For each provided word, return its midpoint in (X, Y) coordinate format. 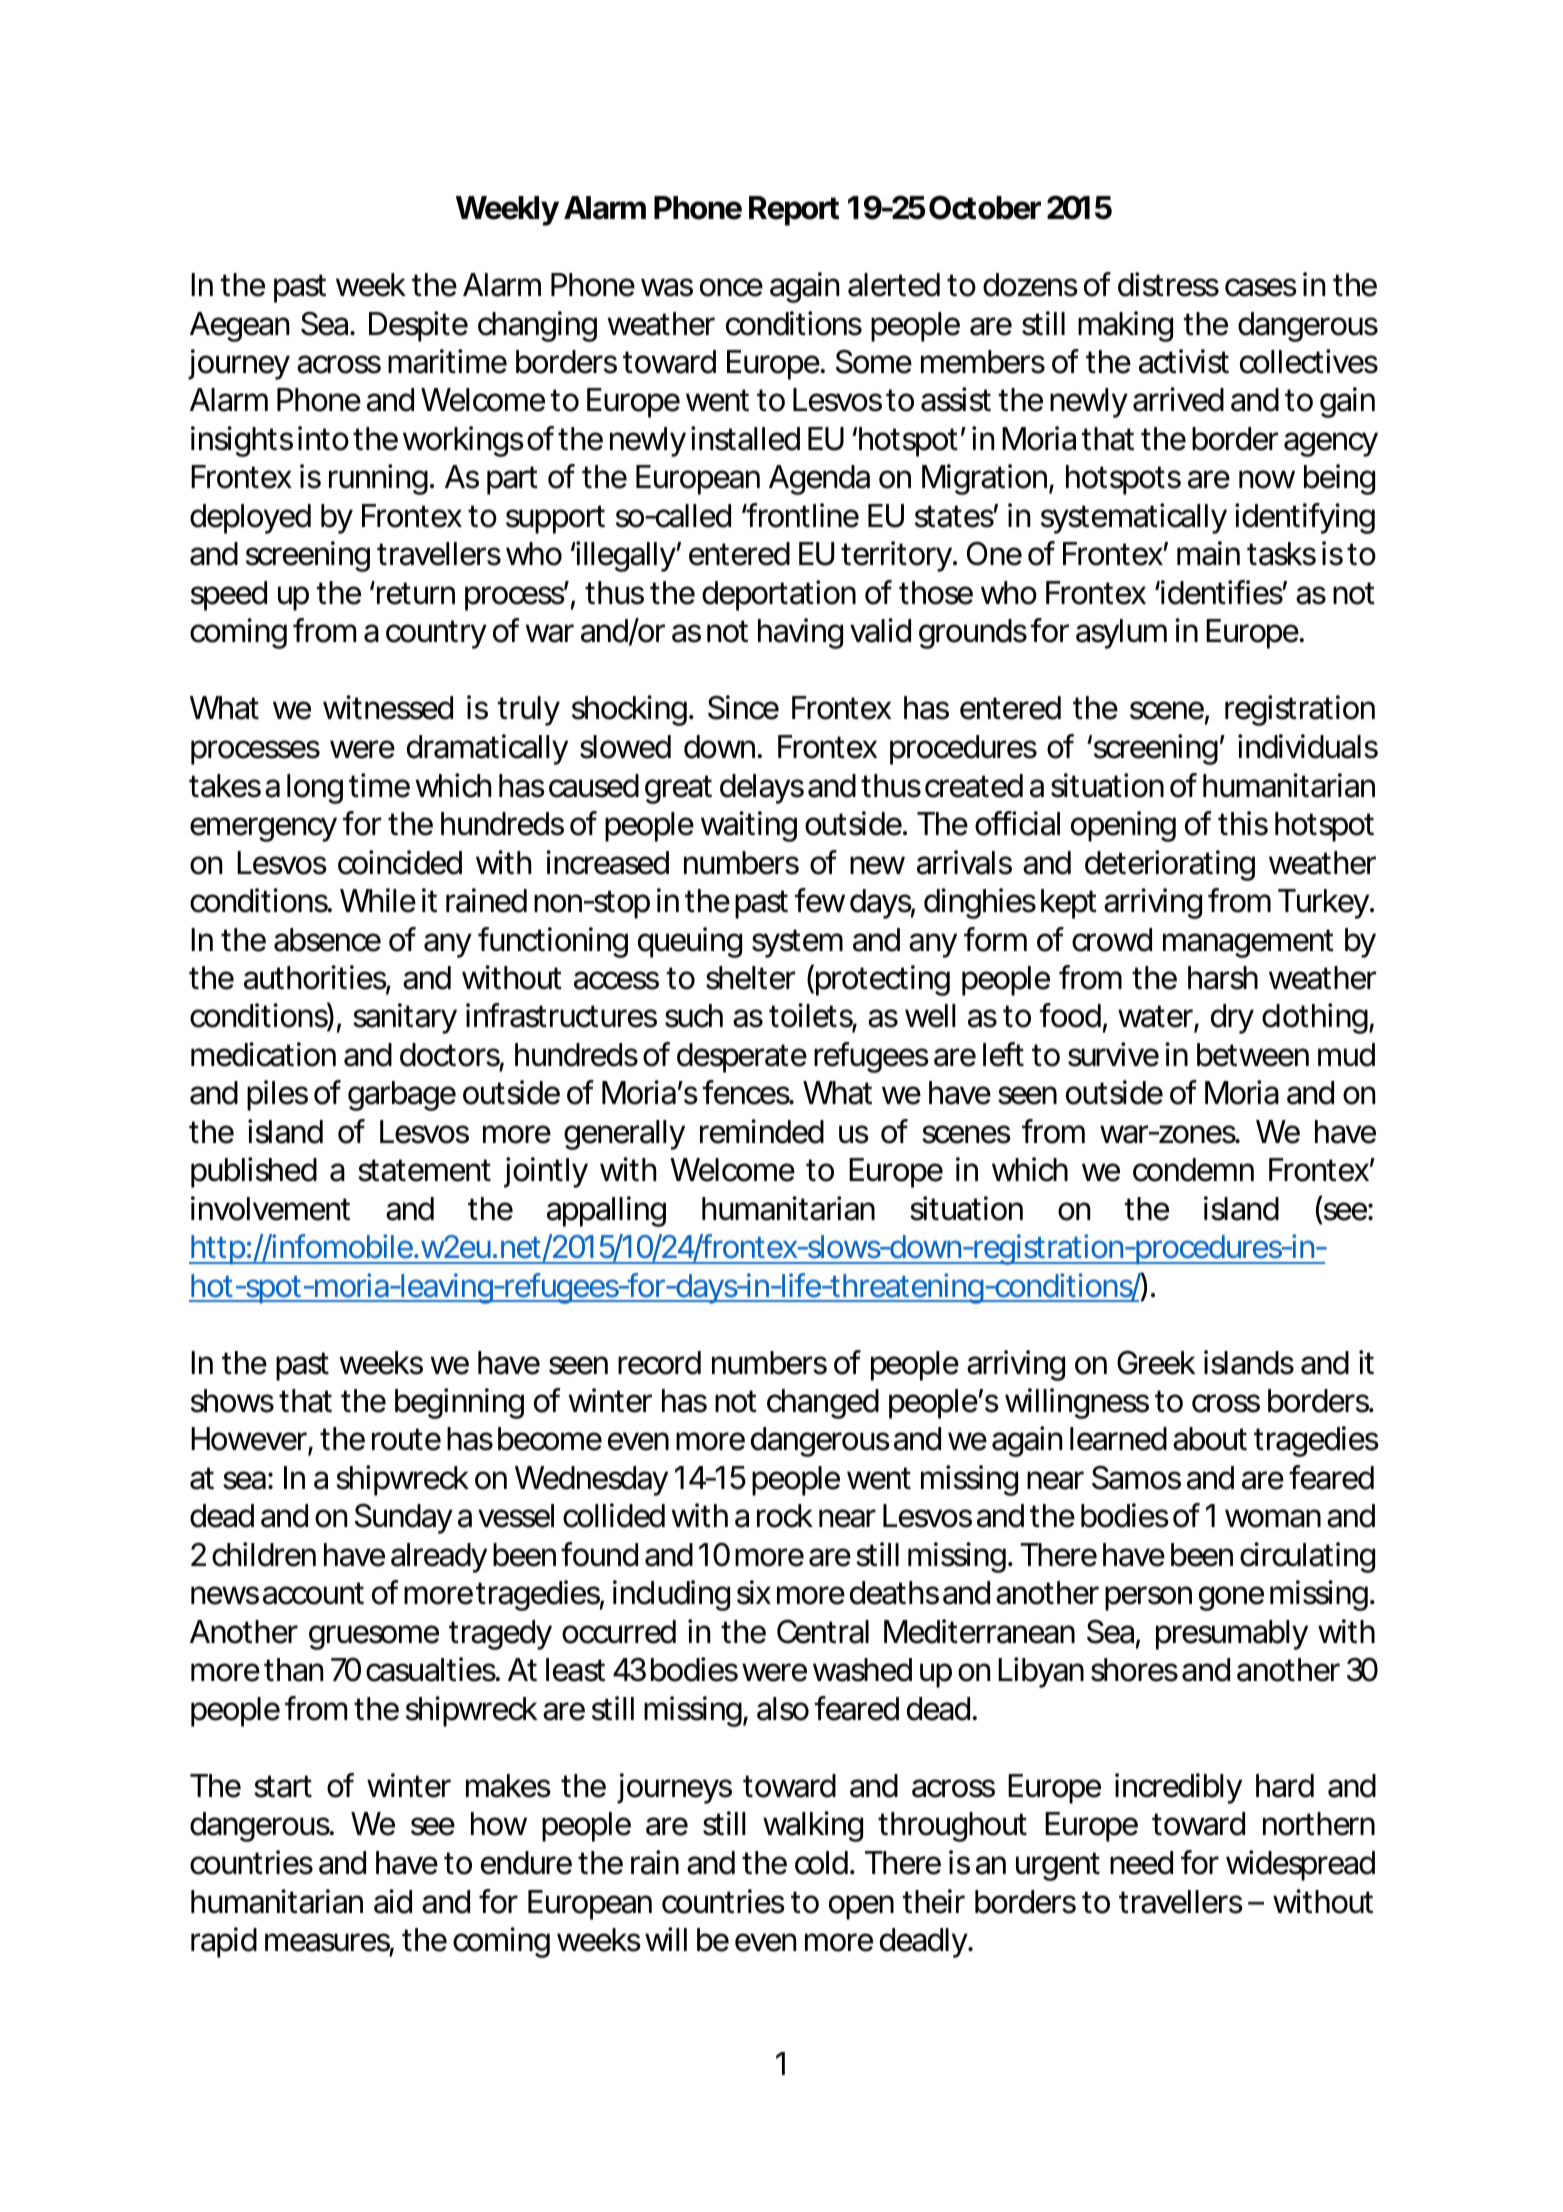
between (1253, 1055)
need (1141, 1863)
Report (794, 211)
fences (747, 1092)
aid (393, 1901)
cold (821, 1863)
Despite (418, 326)
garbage (402, 1096)
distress (1168, 284)
